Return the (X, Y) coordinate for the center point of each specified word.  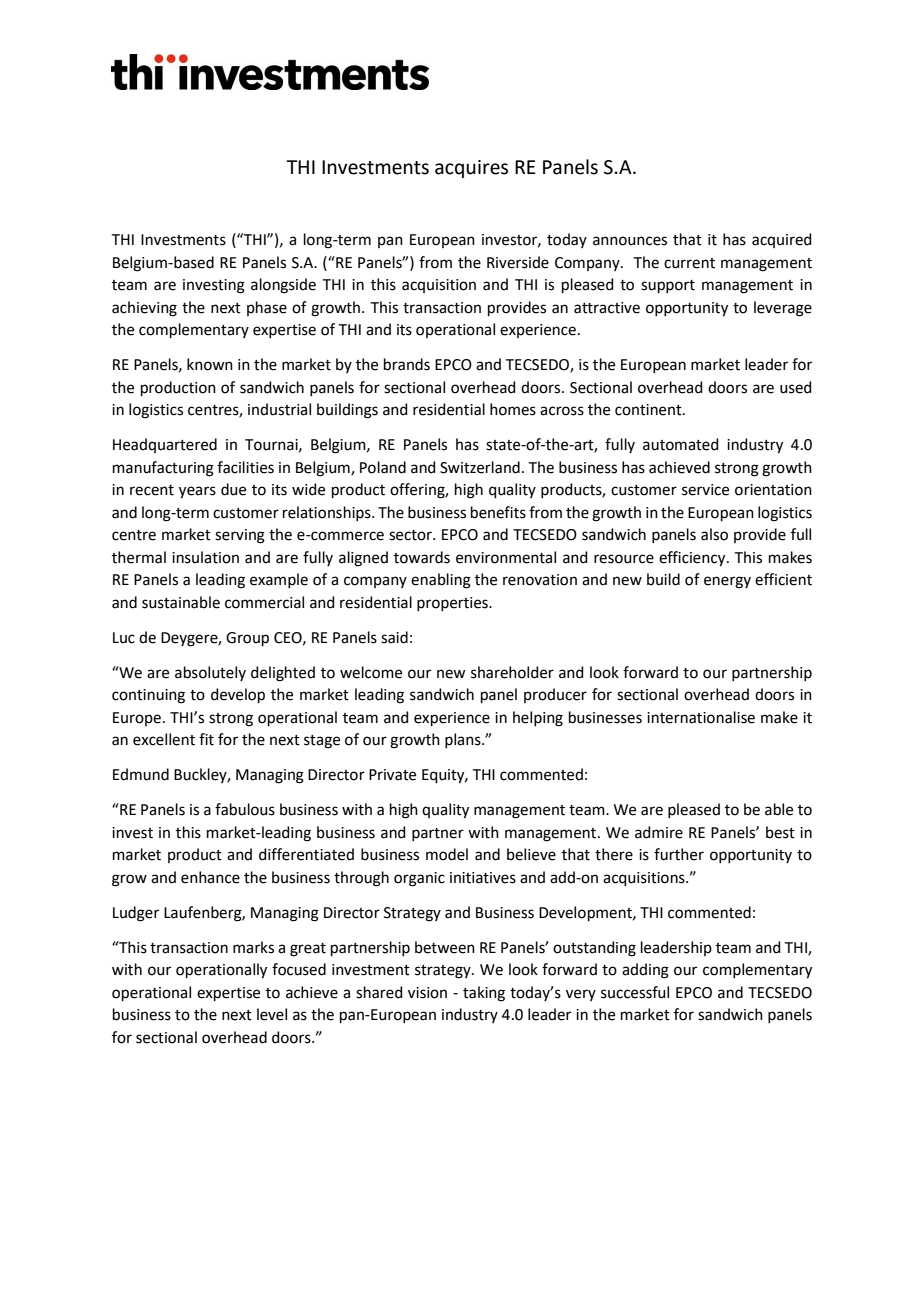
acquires (471, 169)
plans (464, 740)
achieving (144, 309)
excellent (164, 739)
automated (681, 444)
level (272, 1014)
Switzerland (480, 467)
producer (555, 695)
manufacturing (163, 469)
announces (630, 241)
